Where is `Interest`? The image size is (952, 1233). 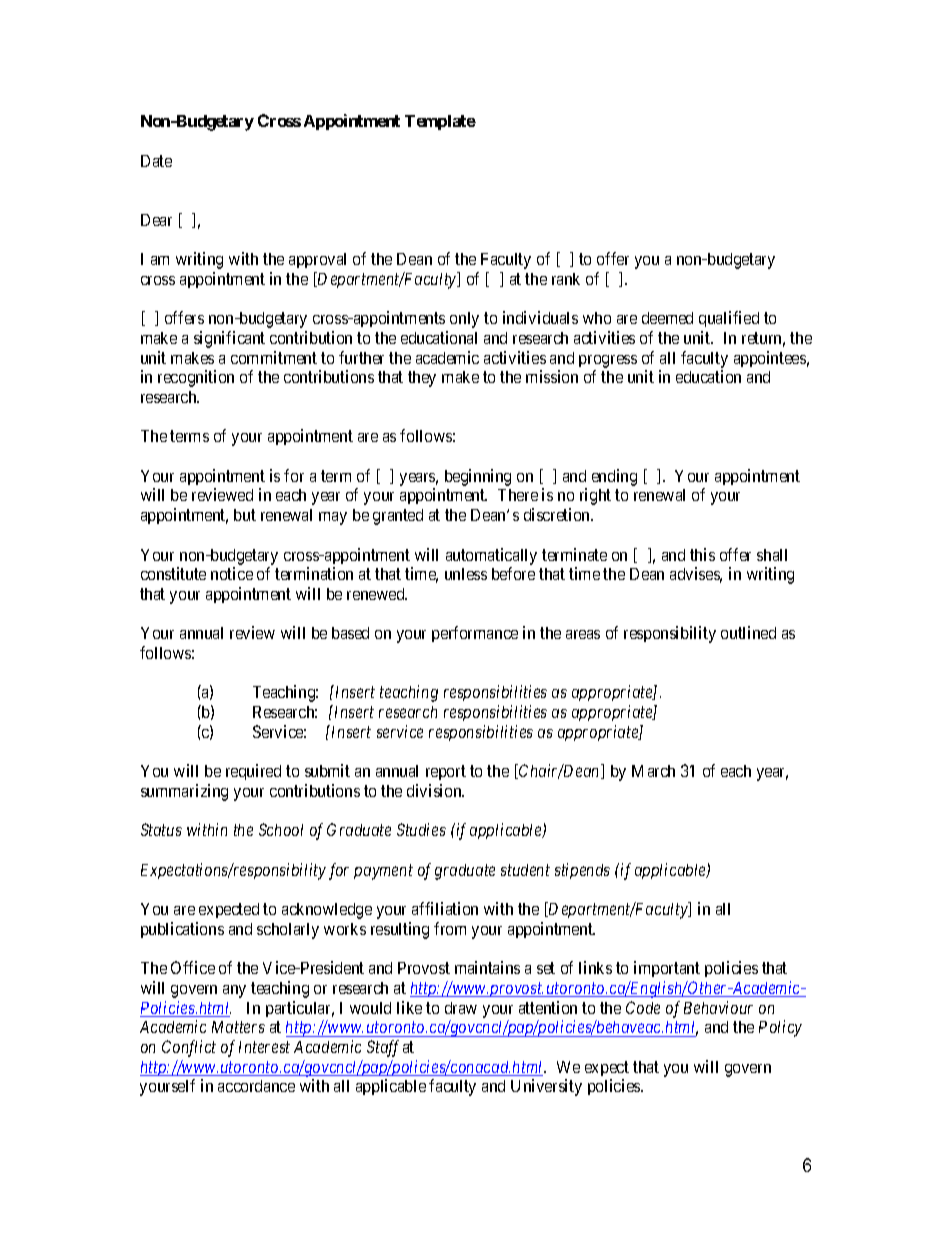 Interest is located at coordinates (264, 1047).
